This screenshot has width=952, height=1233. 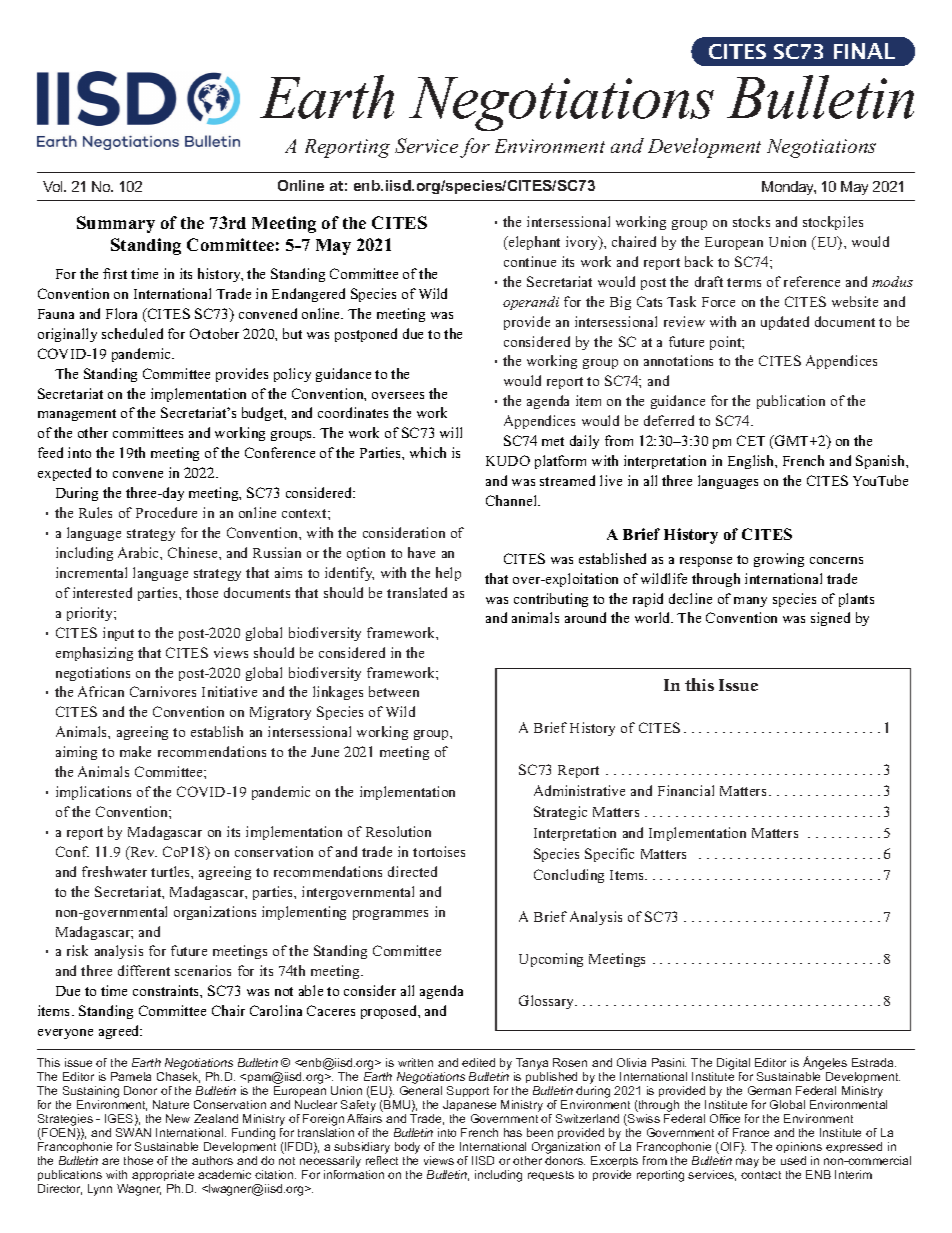 I want to click on directed, so click(x=412, y=871).
